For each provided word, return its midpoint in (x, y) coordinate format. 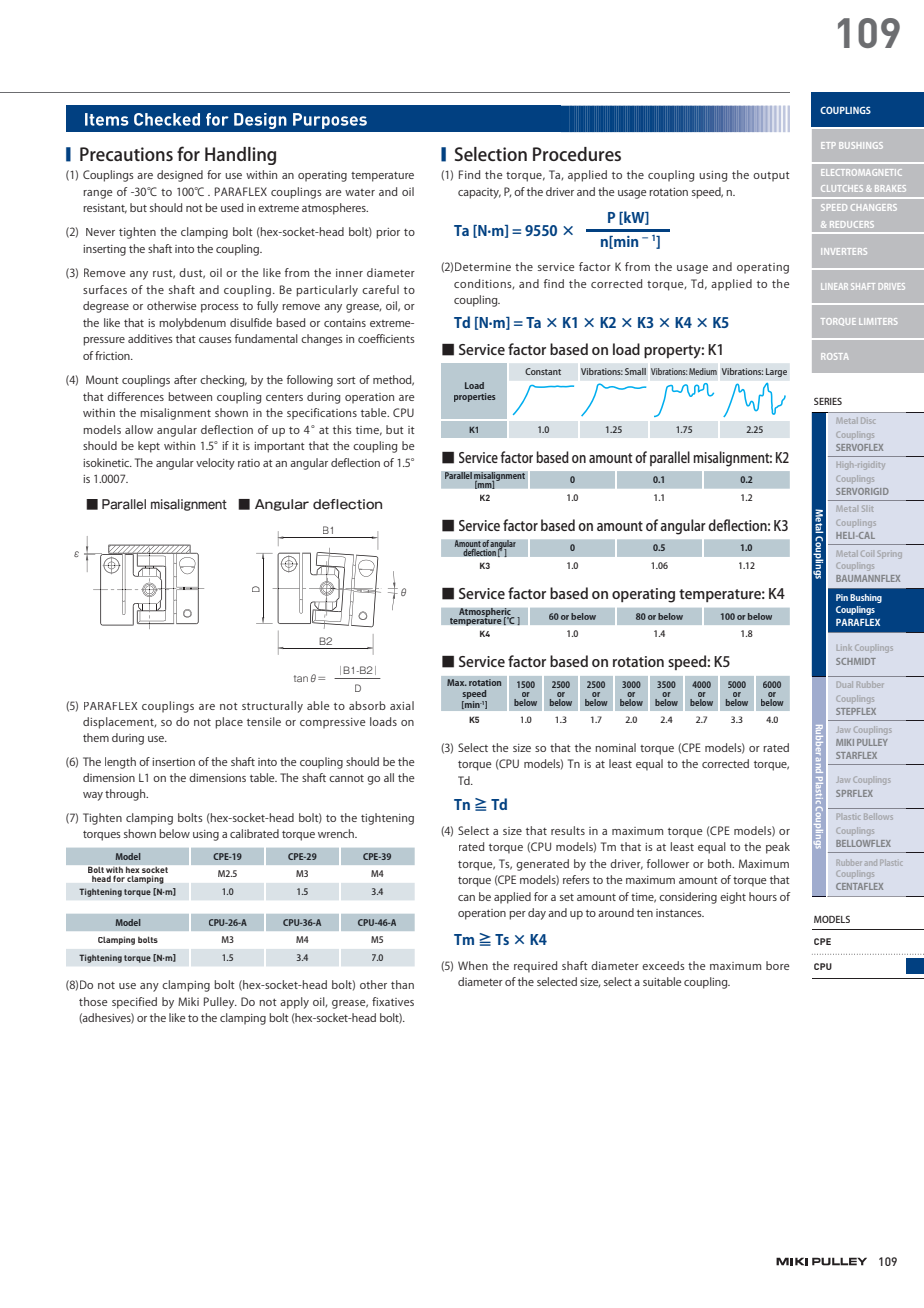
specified (134, 1003)
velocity (215, 464)
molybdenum (192, 324)
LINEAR (834, 286)
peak (778, 848)
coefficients (386, 338)
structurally (272, 707)
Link (844, 648)
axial (402, 705)
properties (475, 397)
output (771, 177)
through (126, 795)
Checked (167, 119)
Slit (867, 509)
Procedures (577, 154)
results (568, 830)
